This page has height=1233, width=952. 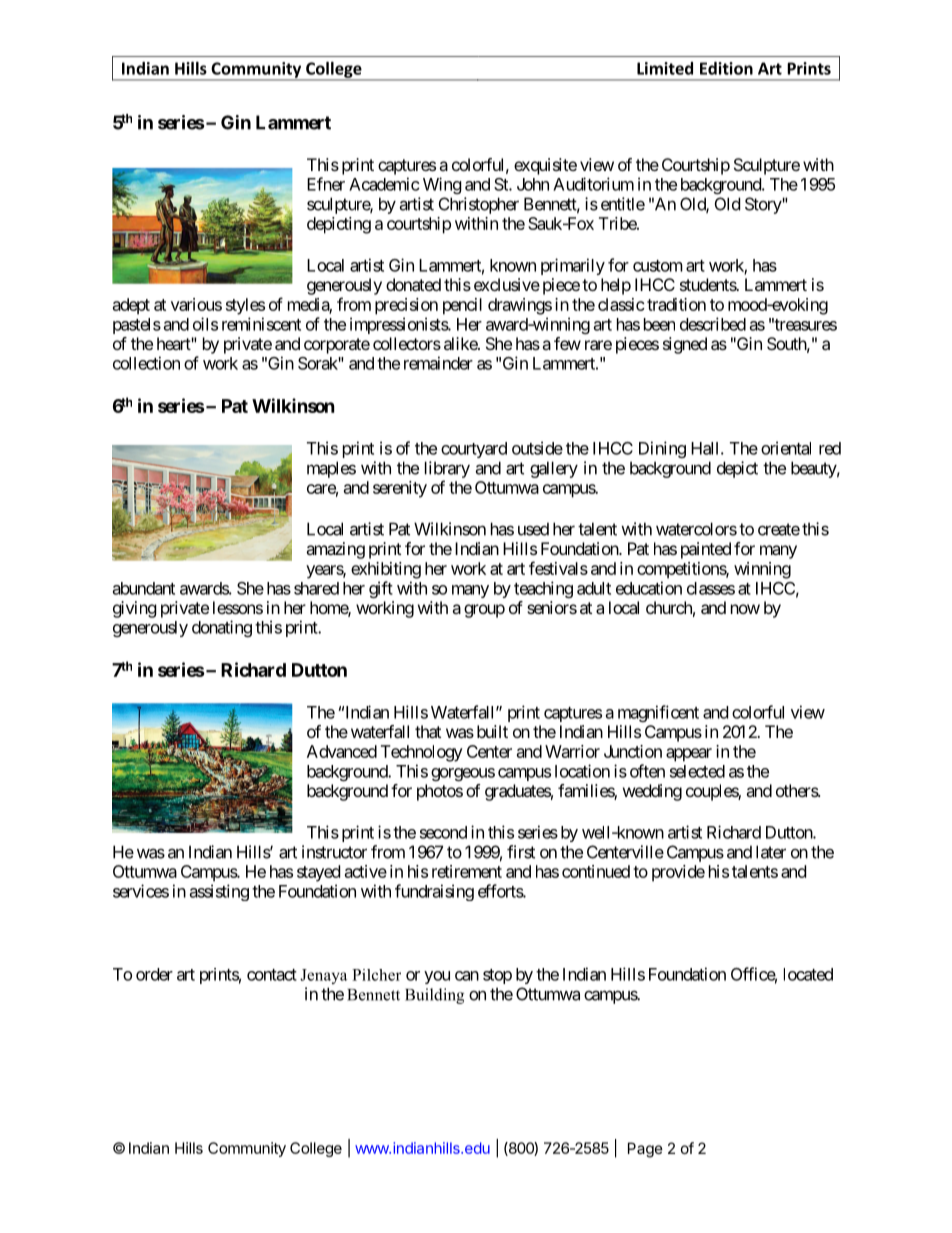 What do you see at coordinates (261, 324) in the page?
I see `reminiscent` at bounding box center [261, 324].
